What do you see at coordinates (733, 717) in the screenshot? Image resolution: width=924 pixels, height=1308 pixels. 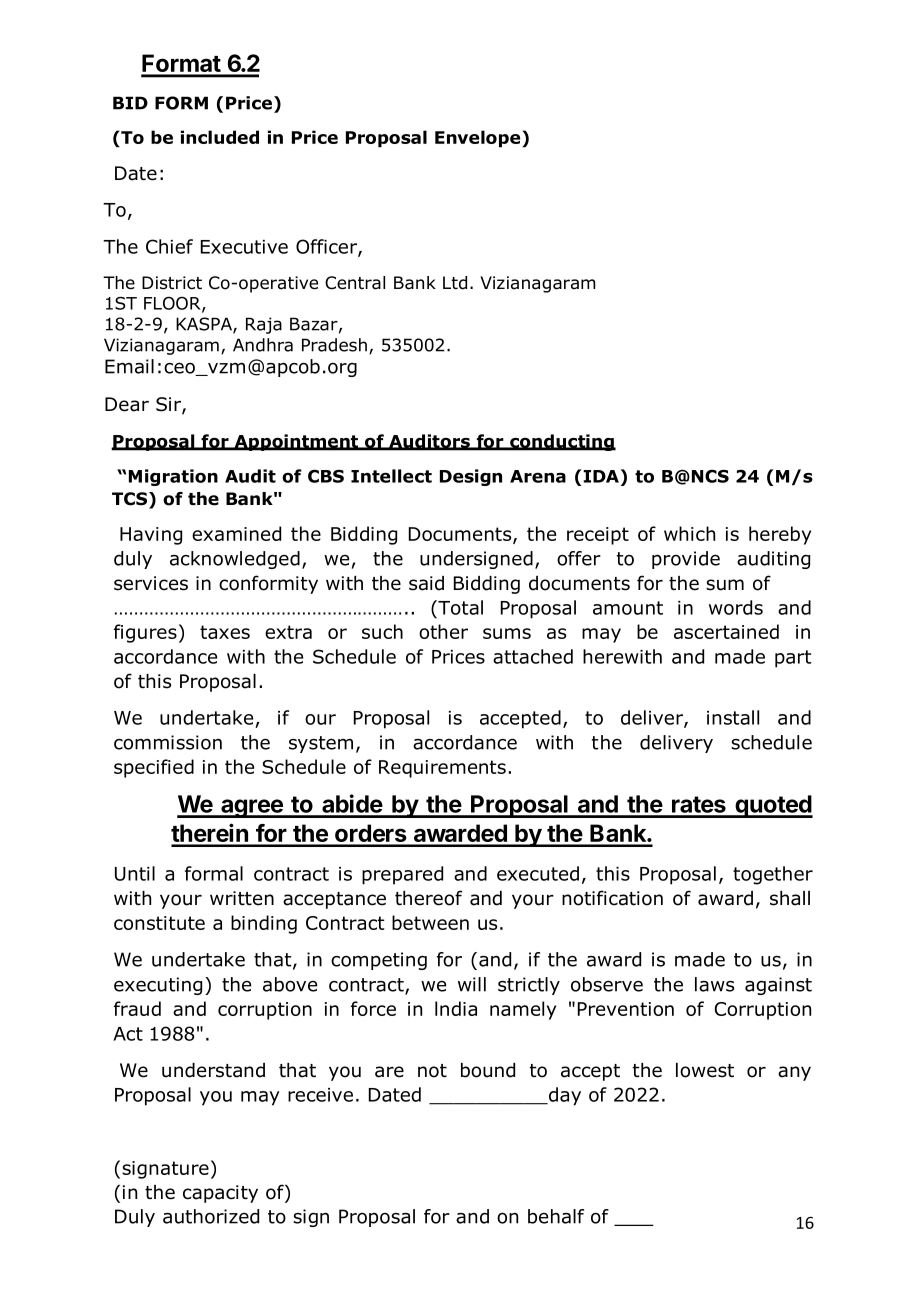 I see `install` at bounding box center [733, 717].
